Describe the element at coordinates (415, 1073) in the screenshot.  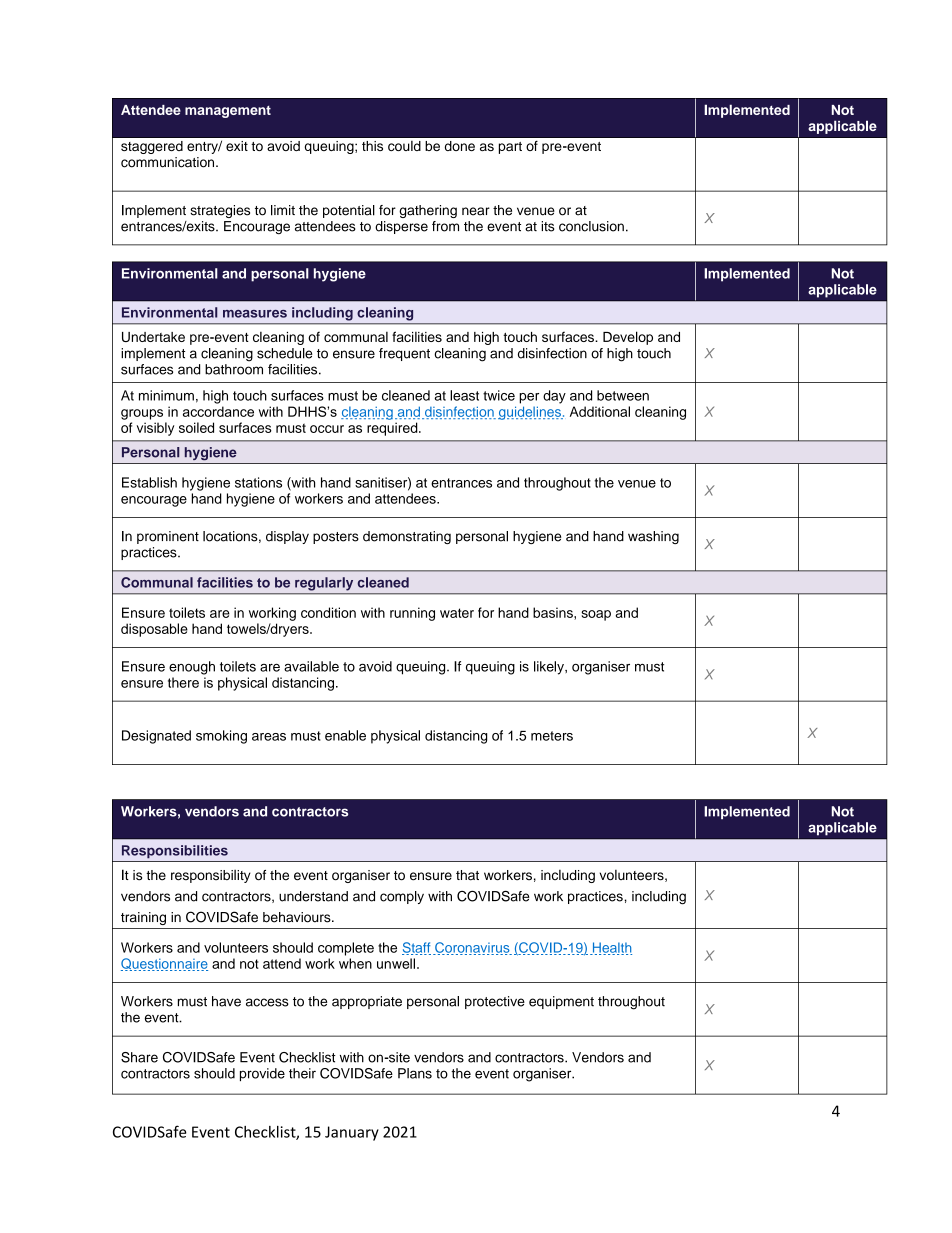
I see `Plans` at that location.
